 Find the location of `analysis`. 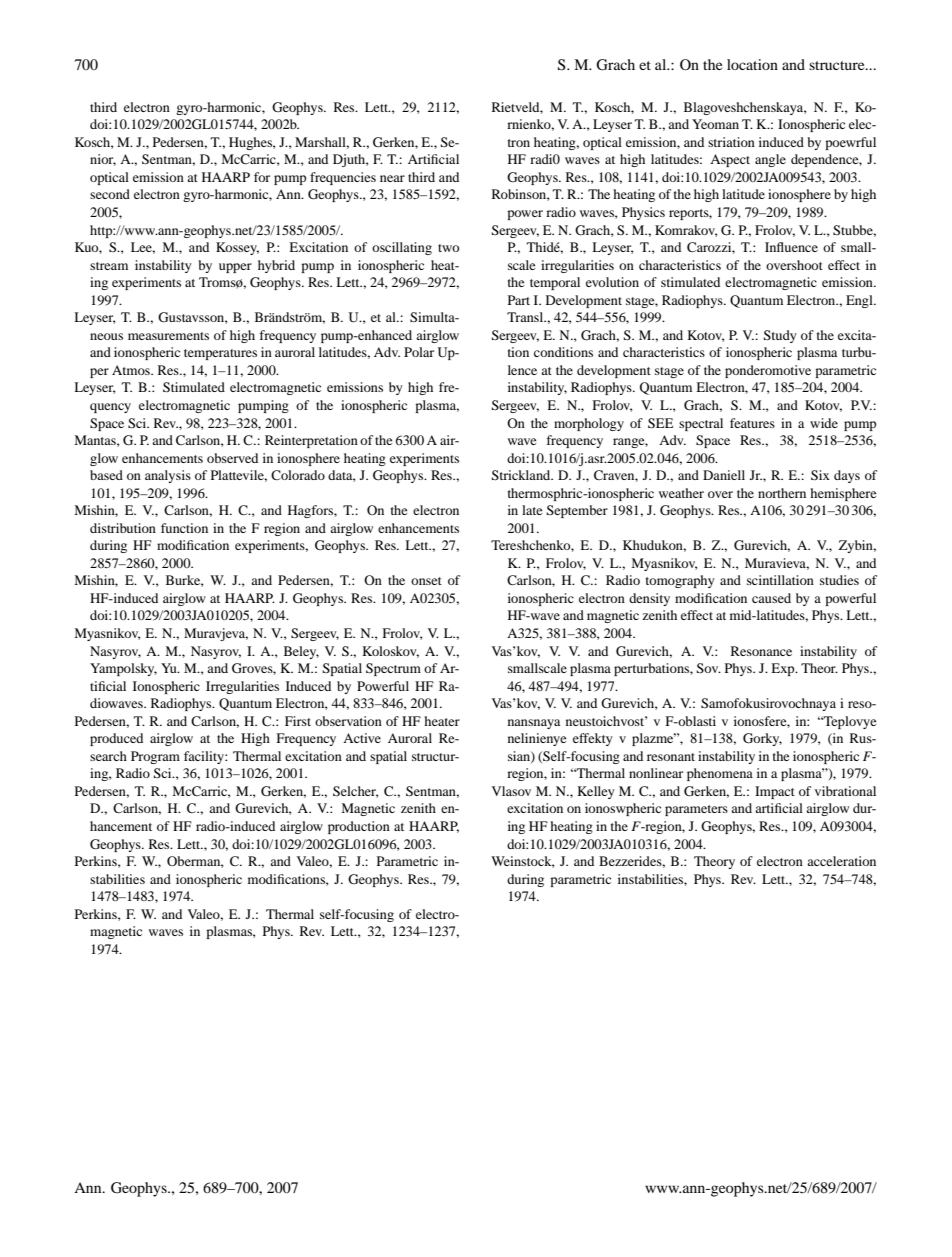

analysis is located at coordinates (168, 476).
